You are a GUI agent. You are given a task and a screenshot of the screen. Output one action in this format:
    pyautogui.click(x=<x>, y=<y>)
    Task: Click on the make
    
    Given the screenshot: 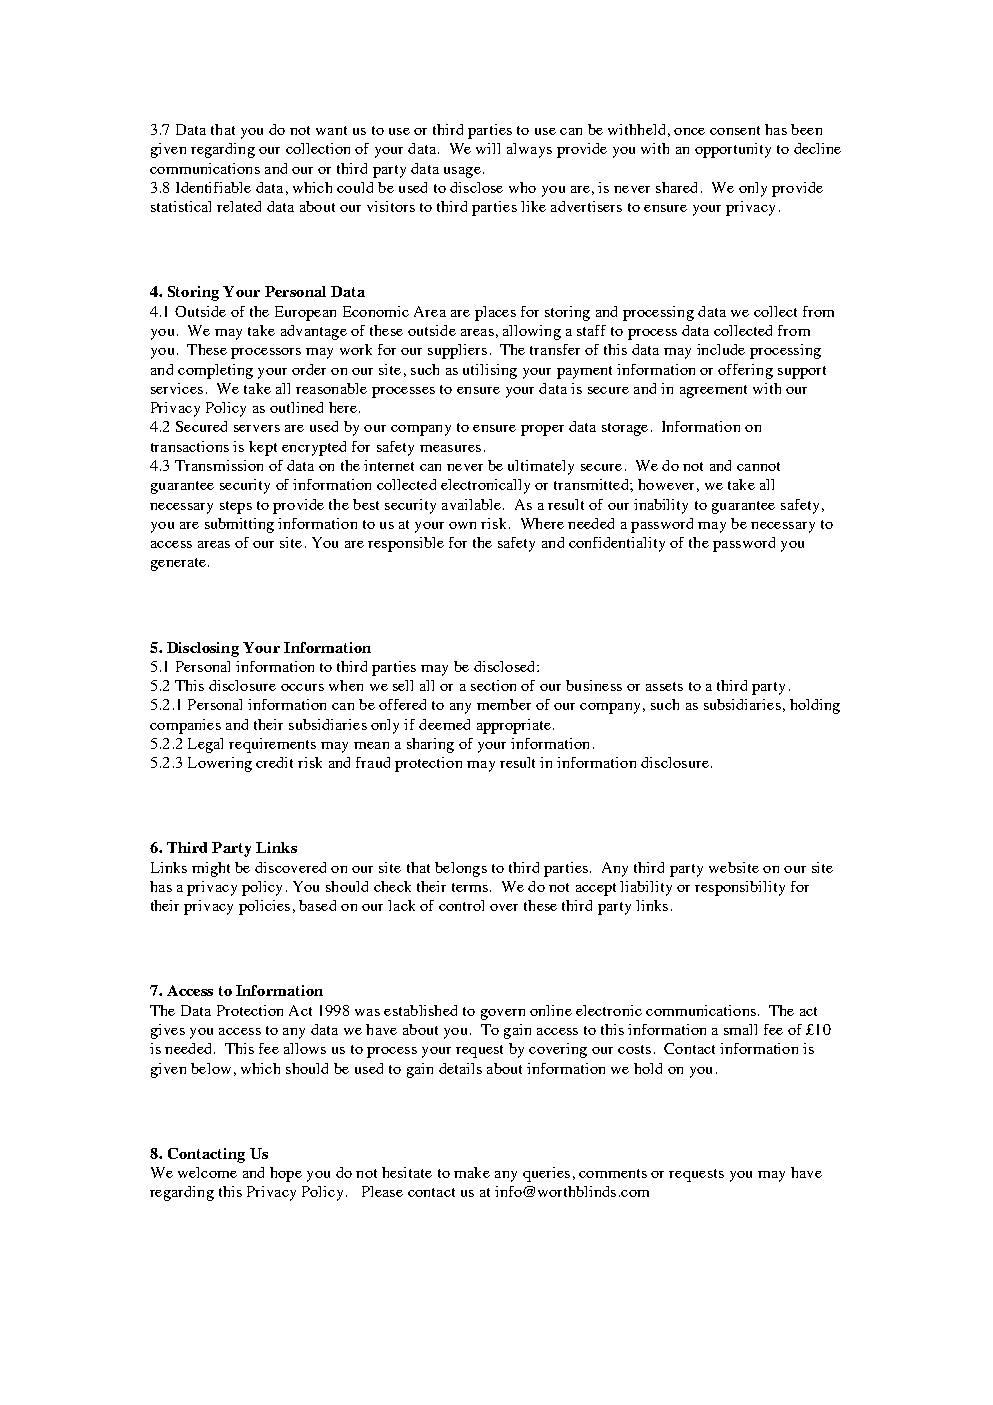 What is the action you would take?
    pyautogui.click(x=472, y=1172)
